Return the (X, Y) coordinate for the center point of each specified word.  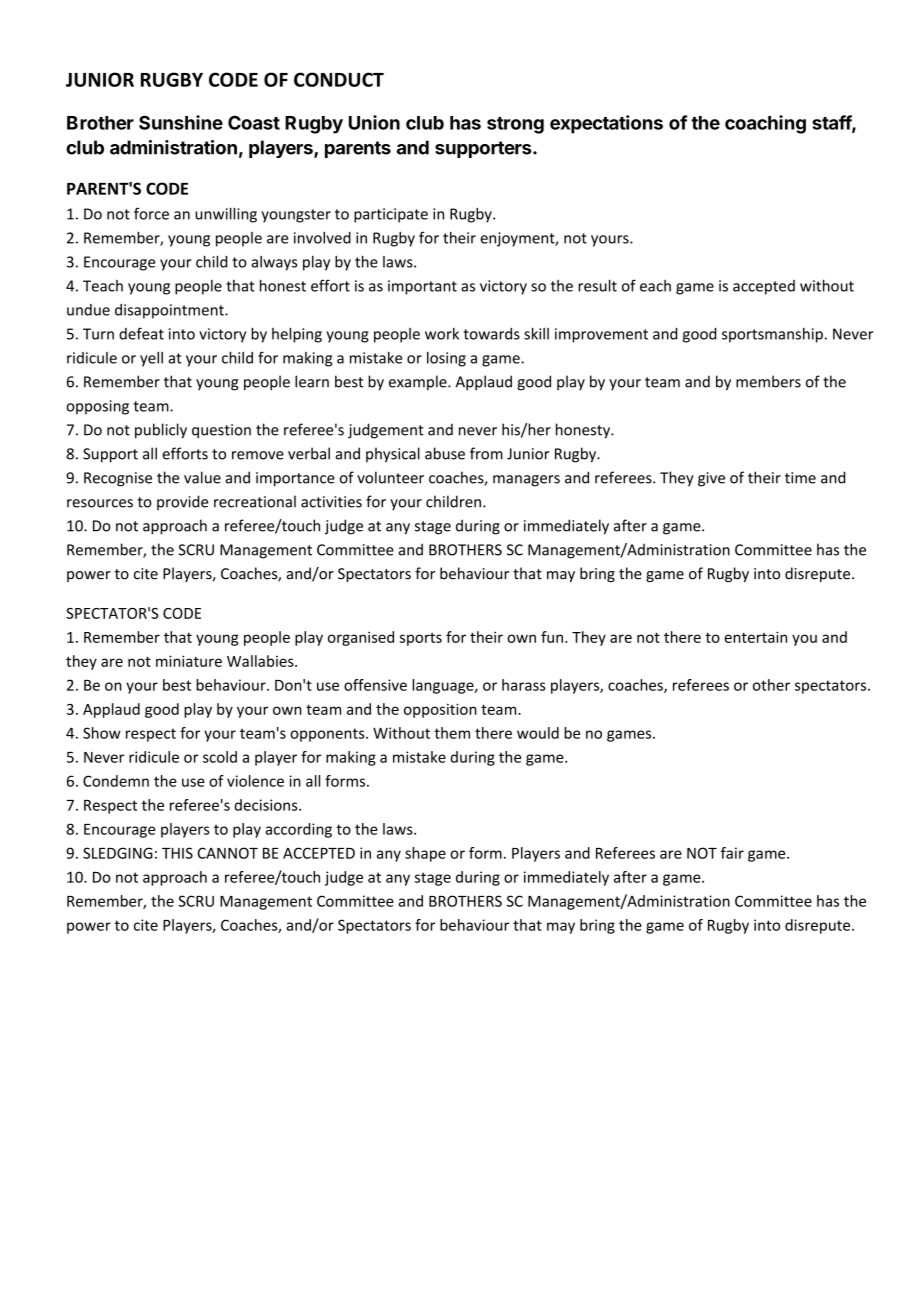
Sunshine (181, 122)
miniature (189, 661)
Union (374, 122)
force (151, 213)
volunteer (390, 477)
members (768, 381)
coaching (765, 124)
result (597, 285)
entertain (755, 637)
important (422, 287)
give (711, 479)
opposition (440, 710)
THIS (177, 853)
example (419, 383)
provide (182, 502)
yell (151, 359)
